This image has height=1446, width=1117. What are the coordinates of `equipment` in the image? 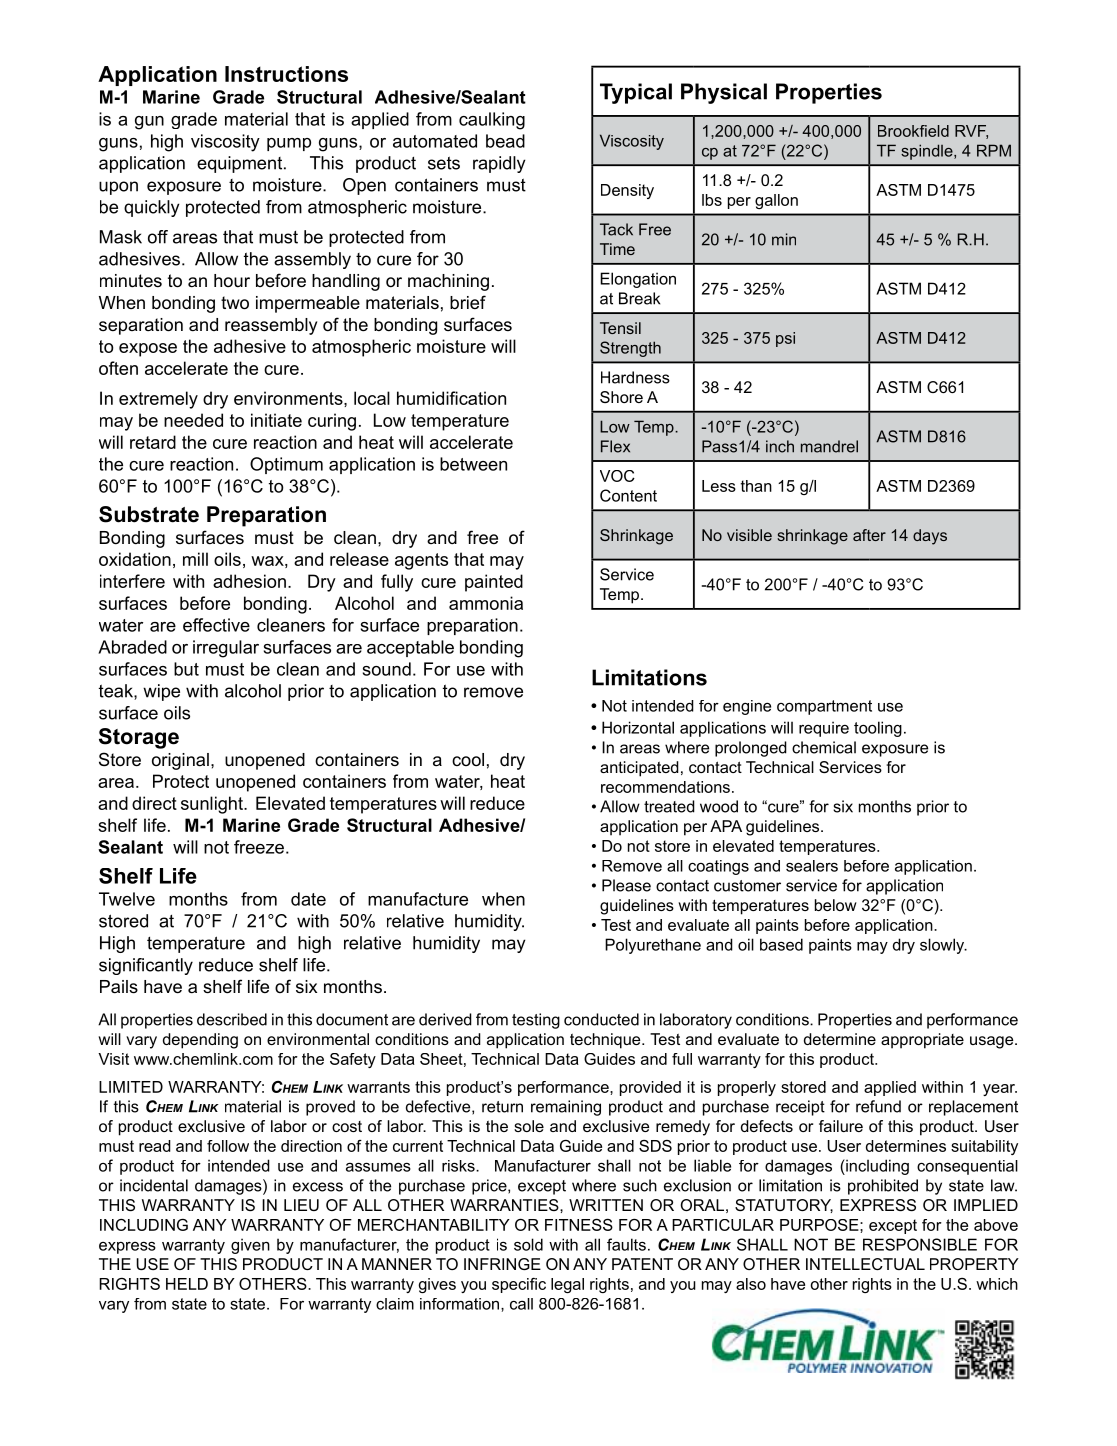 It's located at (241, 164).
